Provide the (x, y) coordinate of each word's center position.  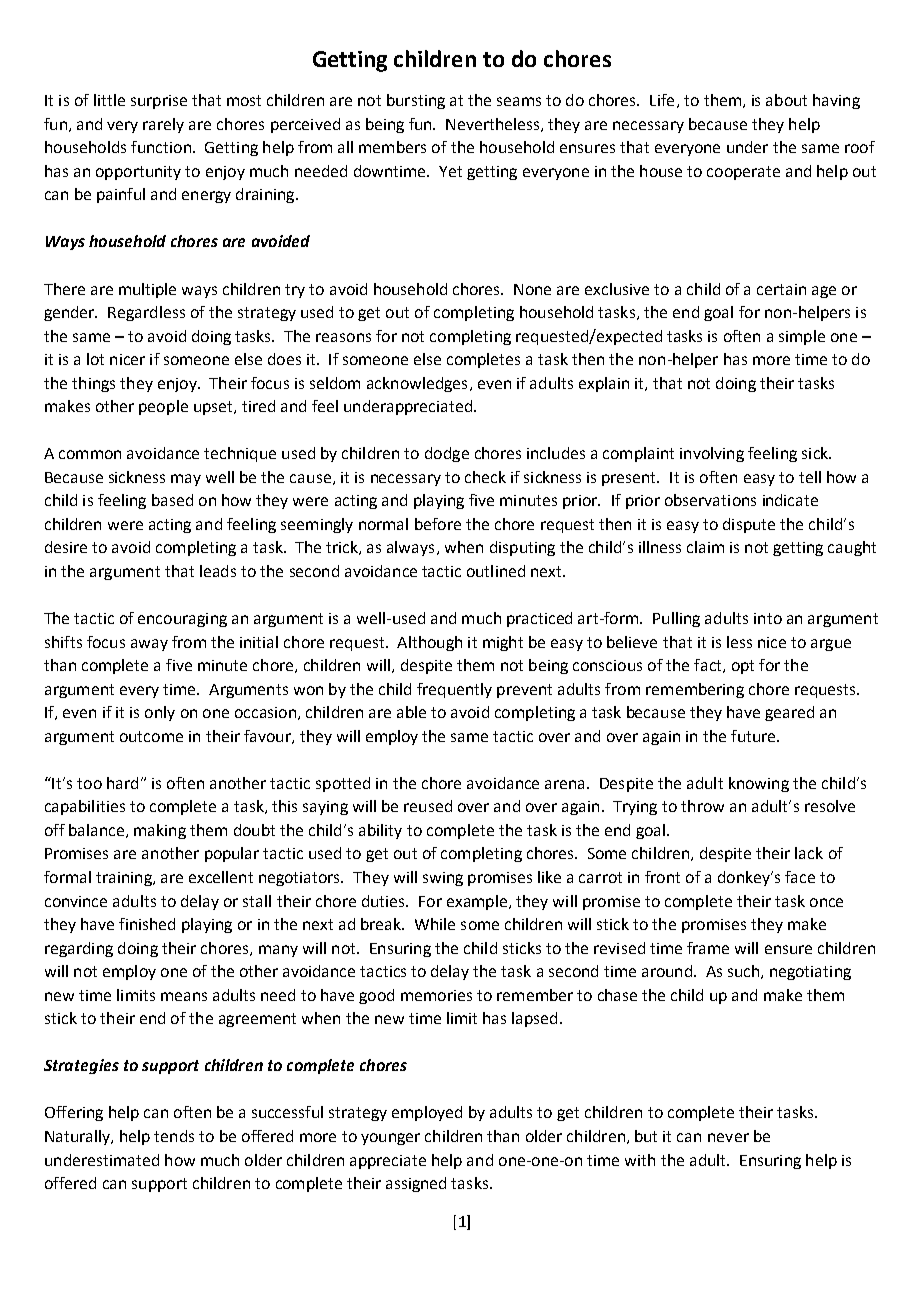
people (163, 407)
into (768, 618)
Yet (450, 171)
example (477, 902)
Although (429, 643)
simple (802, 337)
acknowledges (417, 384)
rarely (163, 125)
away (149, 645)
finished (147, 924)
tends (174, 1136)
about (786, 100)
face (800, 877)
